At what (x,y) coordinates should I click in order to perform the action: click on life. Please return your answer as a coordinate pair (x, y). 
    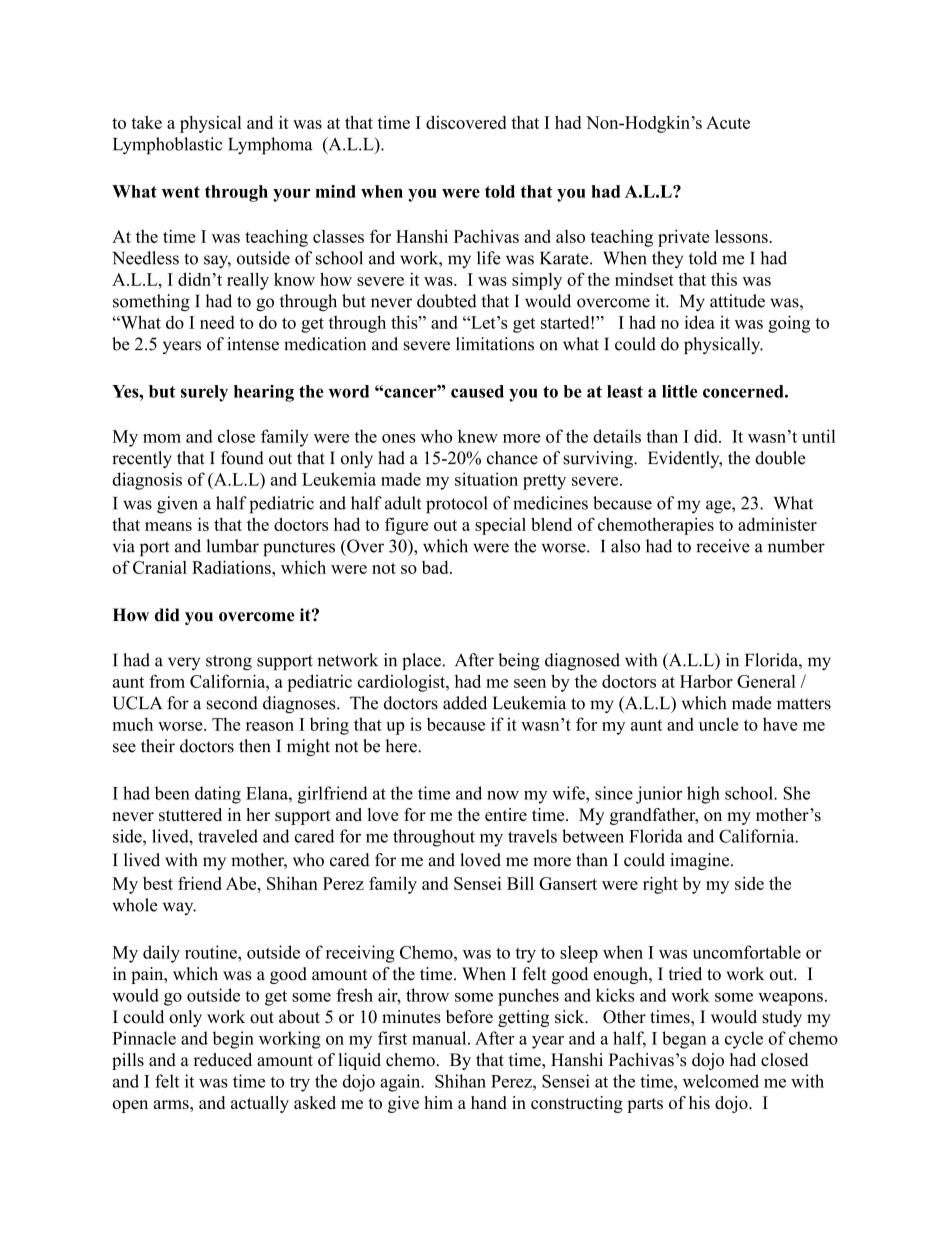
    Looking at the image, I should click on (489, 258).
